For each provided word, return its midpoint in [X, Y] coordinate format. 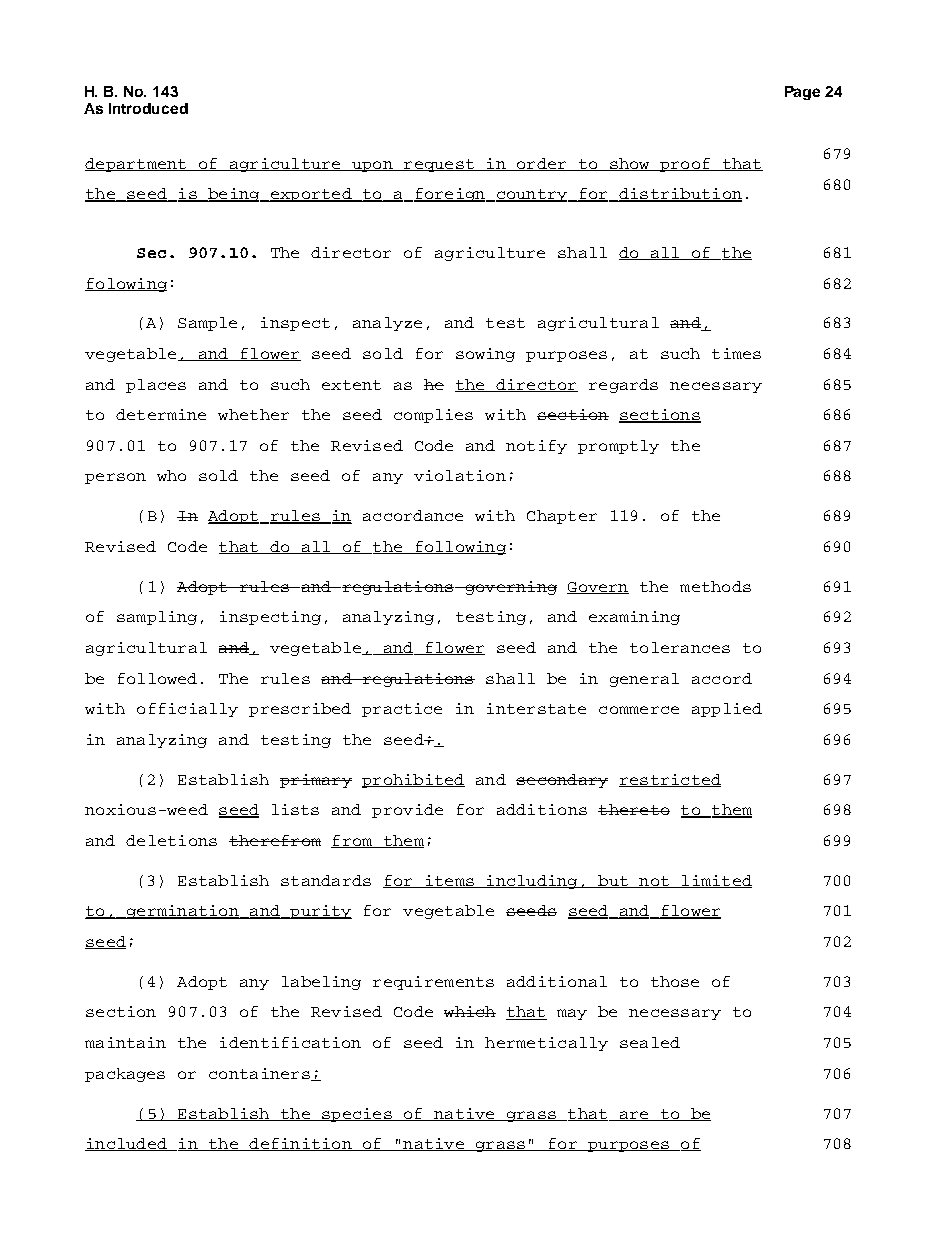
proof [685, 165]
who [171, 475]
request [439, 165]
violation [460, 475]
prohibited [413, 781]
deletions [171, 840]
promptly [618, 447]
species [357, 1115]
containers [260, 1074]
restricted [670, 780]
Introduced [148, 108]
